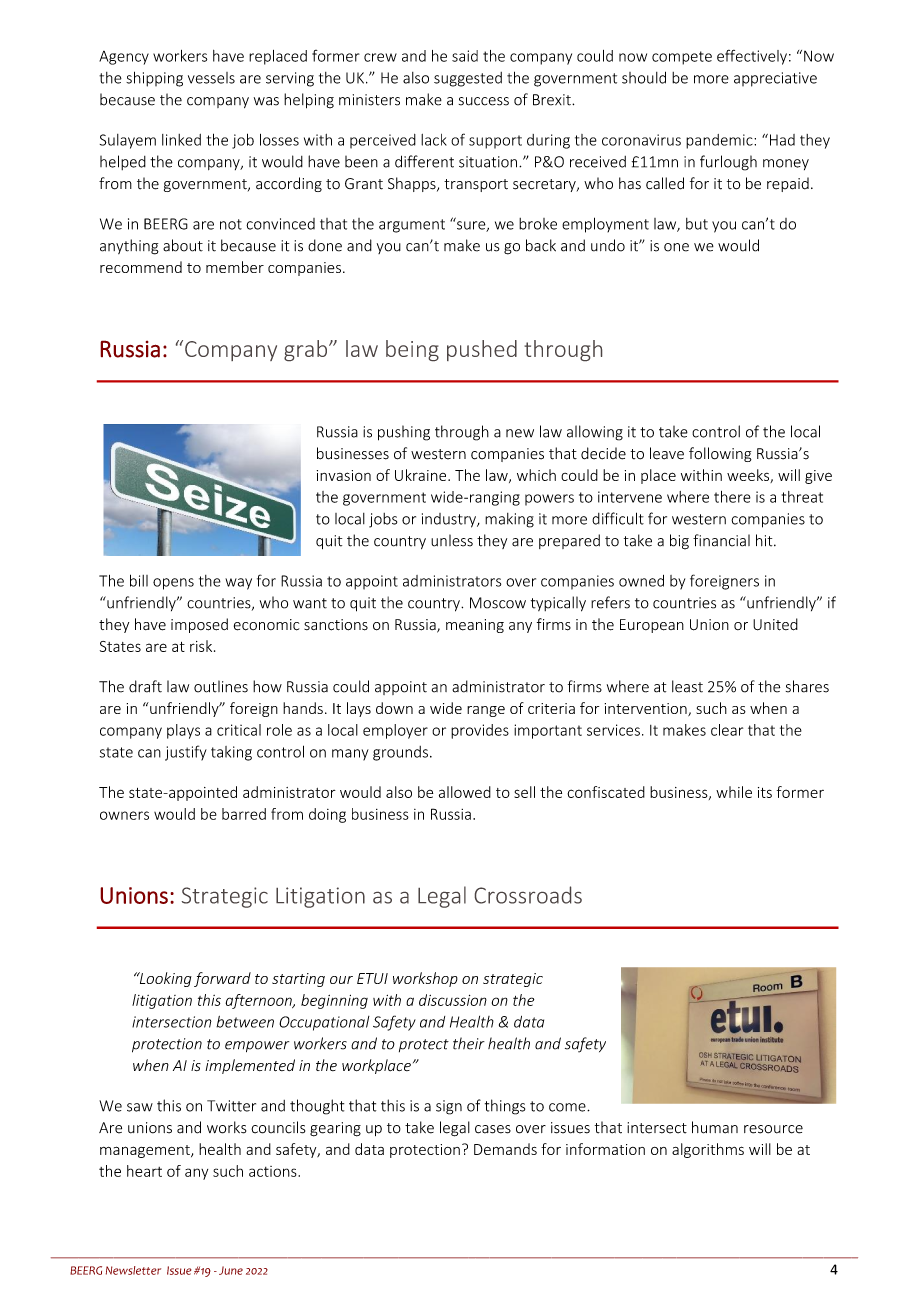 This screenshot has height=1308, width=924. Describe the element at coordinates (708, 1150) in the screenshot. I see `algorithms` at that location.
